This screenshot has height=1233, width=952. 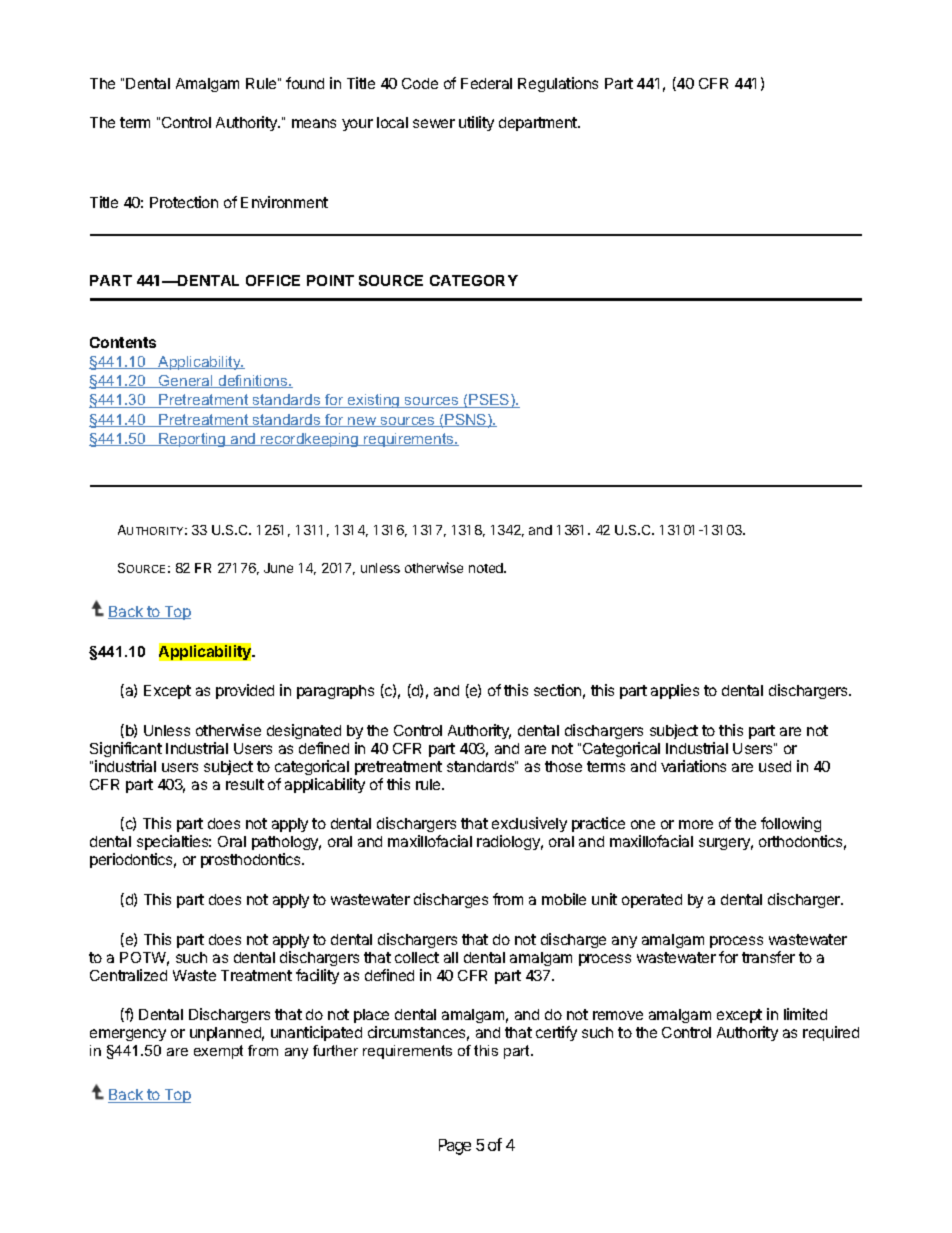 What do you see at coordinates (775, 766) in the screenshot?
I see `used` at bounding box center [775, 766].
